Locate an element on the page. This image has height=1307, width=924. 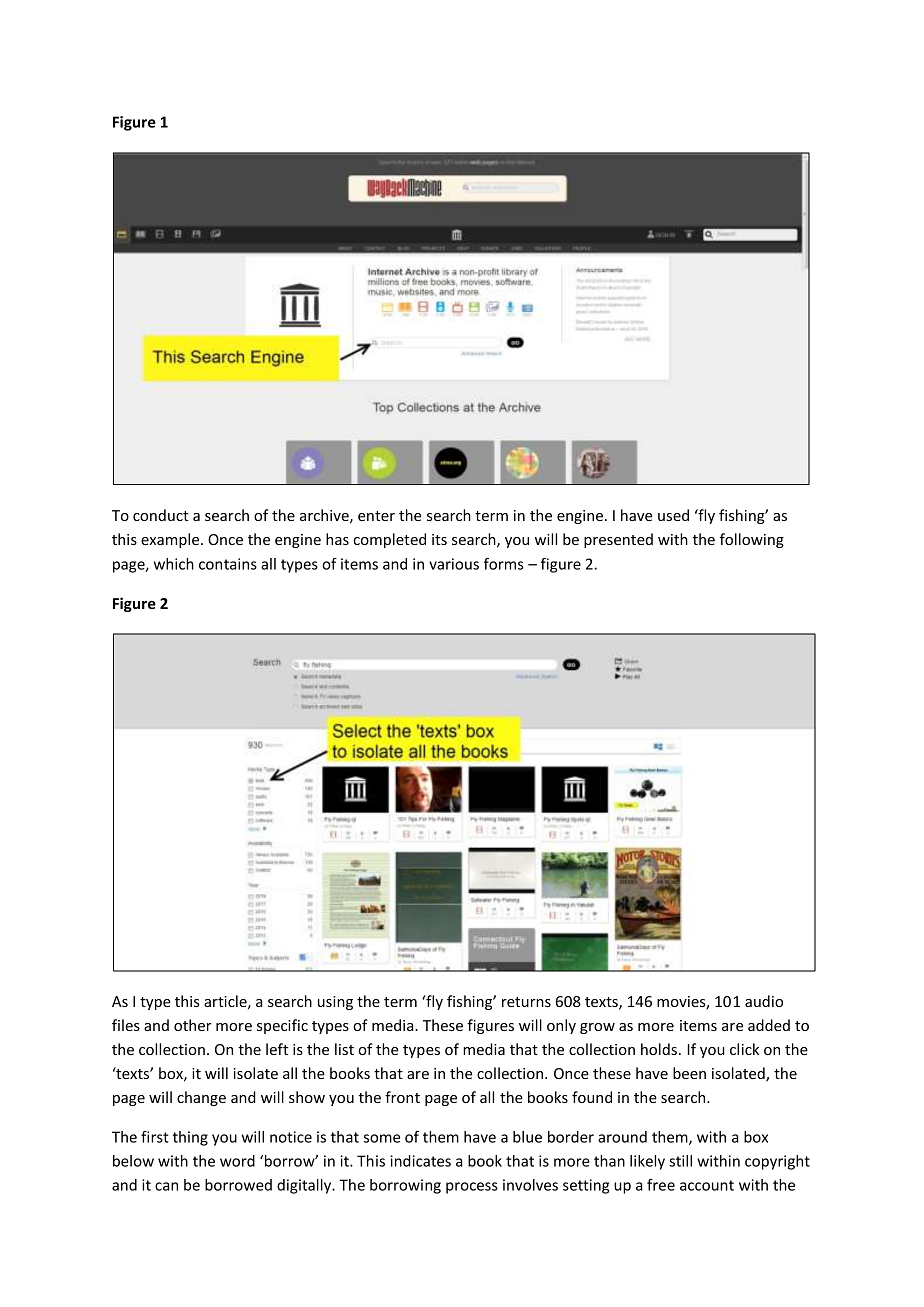
using is located at coordinates (335, 1003).
